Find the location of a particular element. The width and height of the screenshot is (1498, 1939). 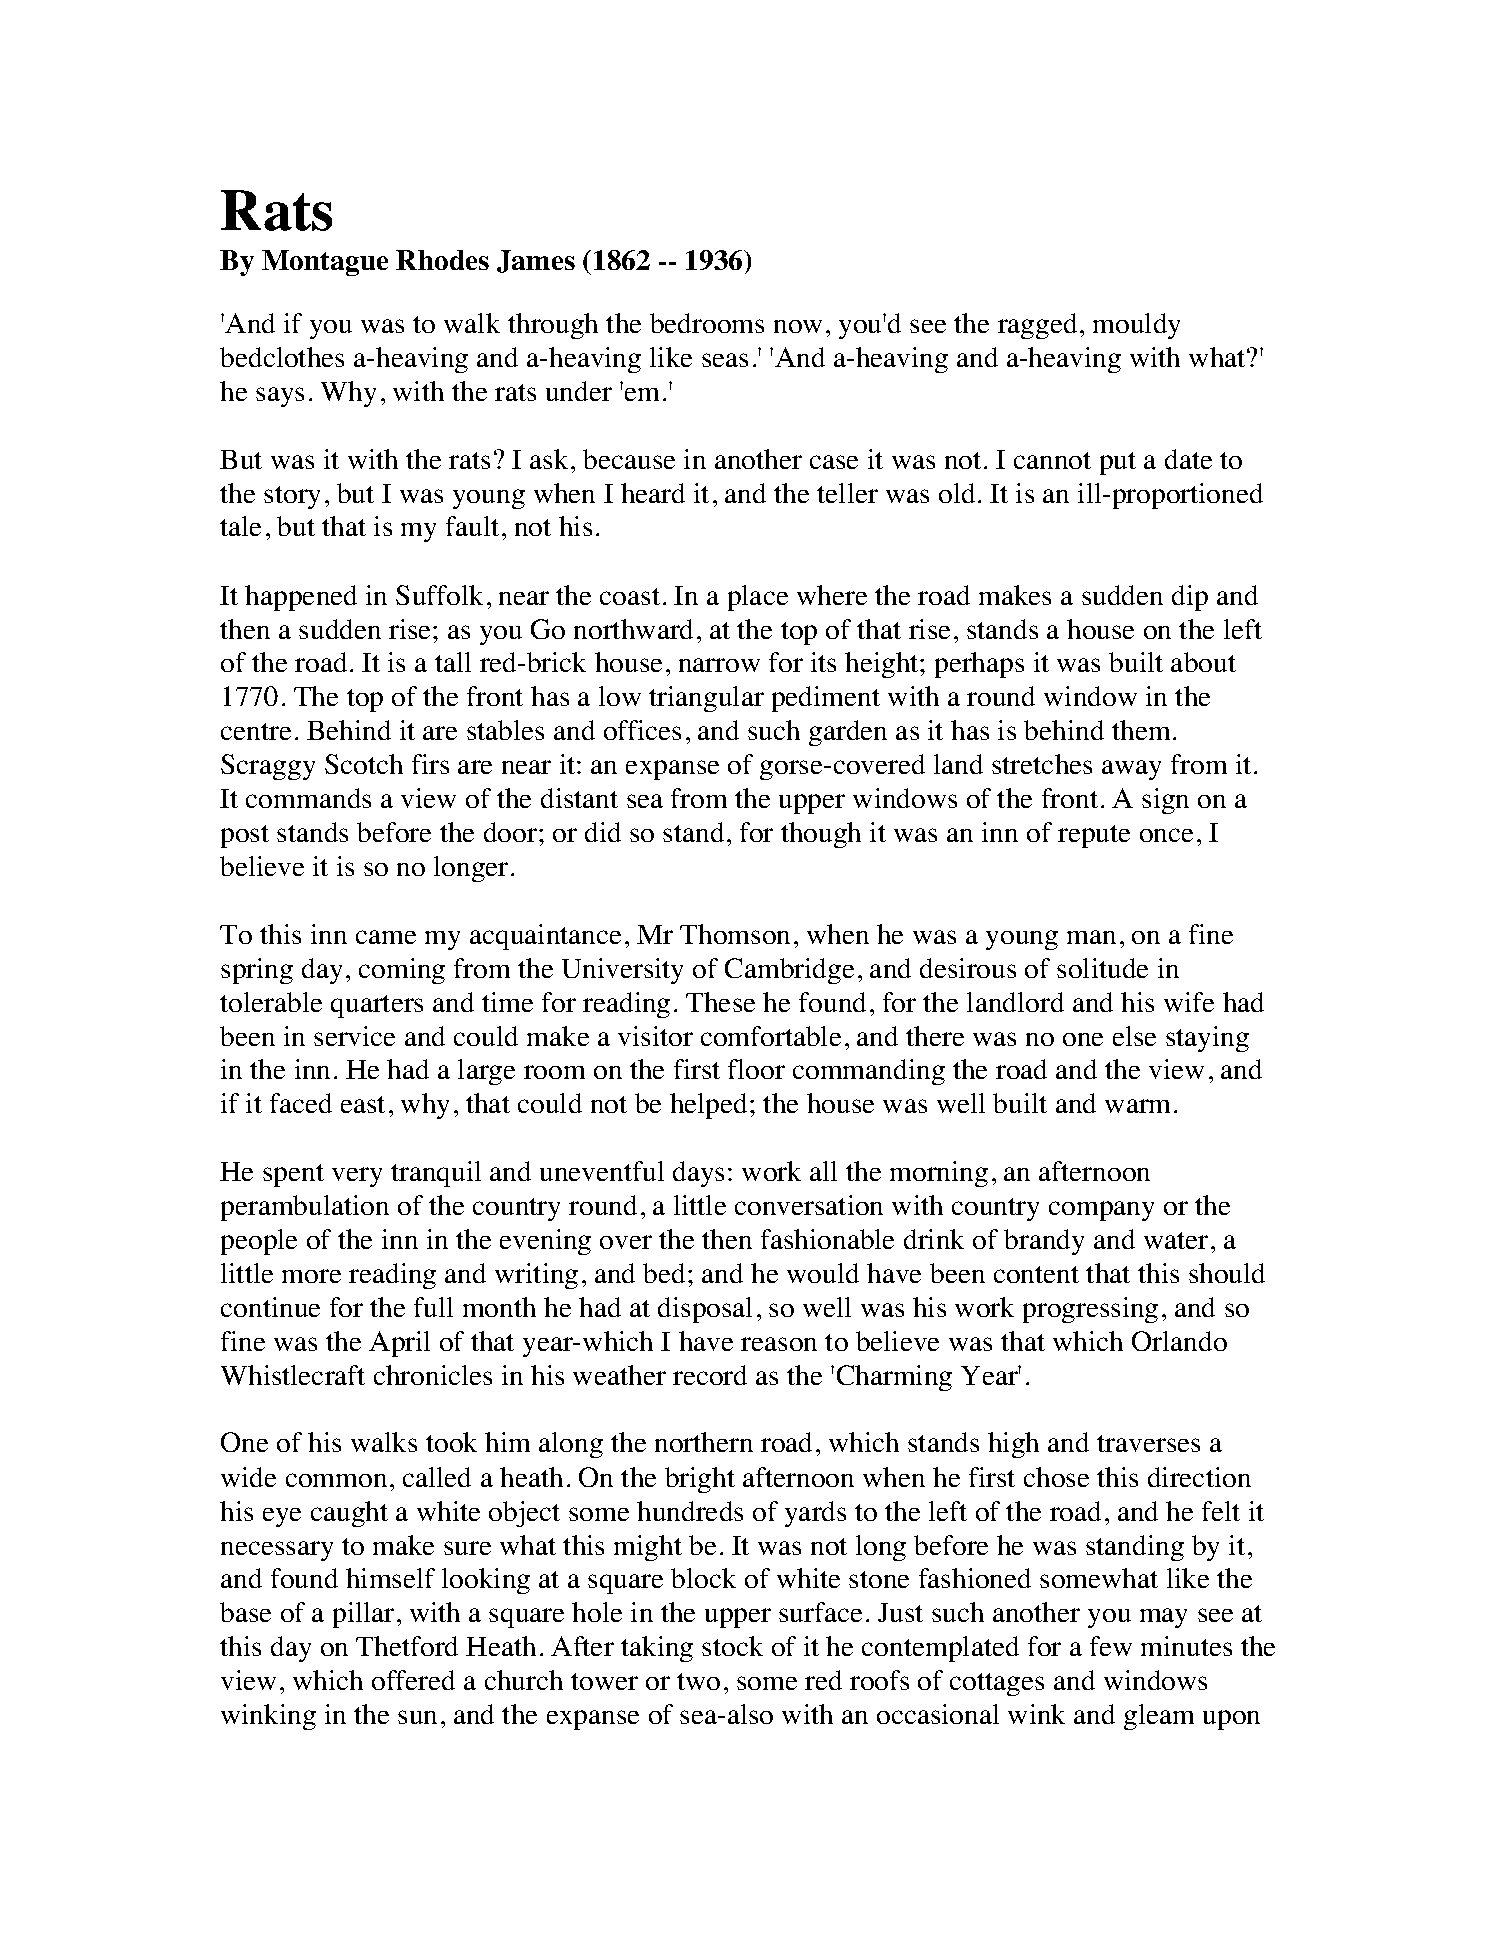

mouldy is located at coordinates (1136, 326).
